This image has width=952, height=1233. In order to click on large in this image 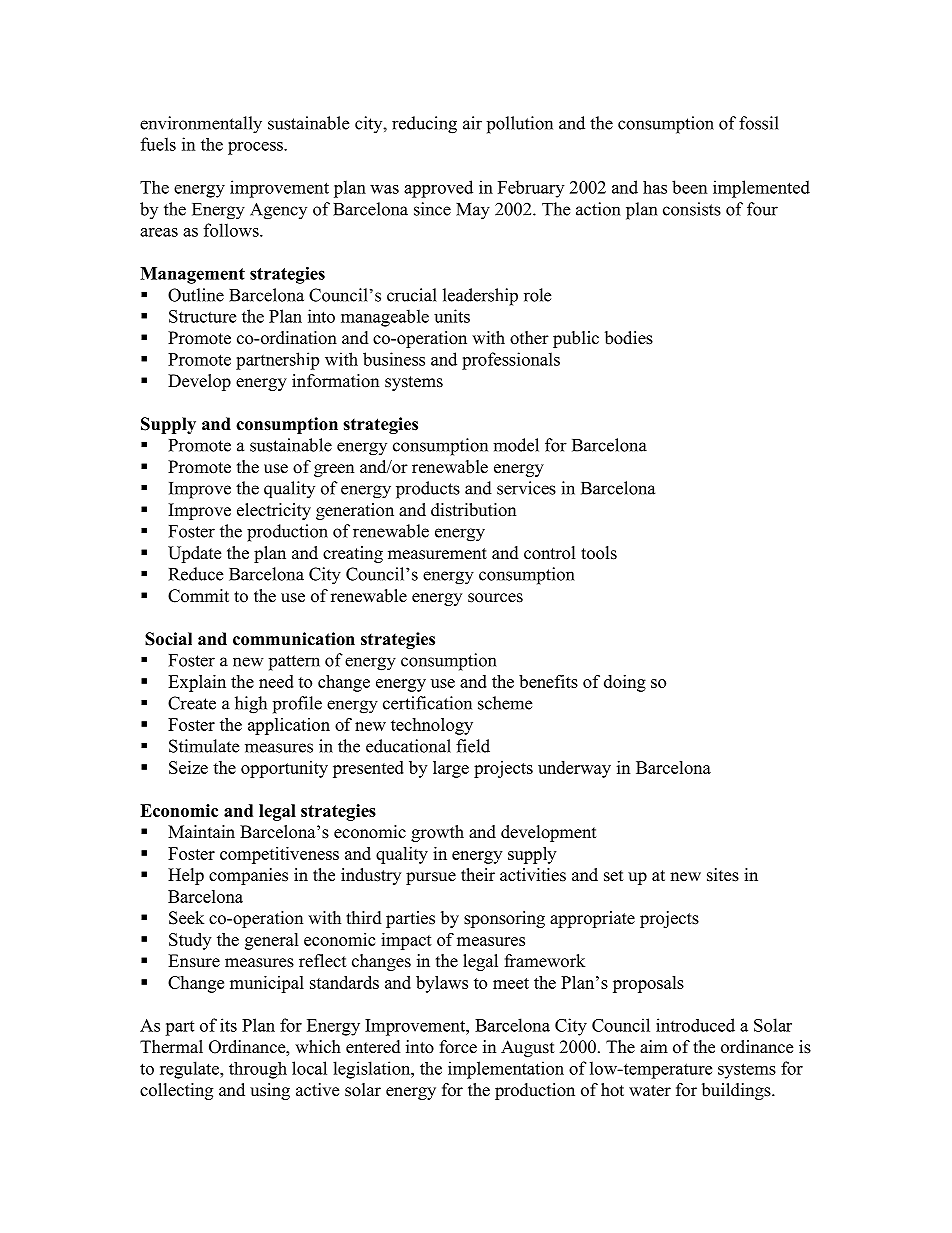, I will do `click(451, 769)`.
